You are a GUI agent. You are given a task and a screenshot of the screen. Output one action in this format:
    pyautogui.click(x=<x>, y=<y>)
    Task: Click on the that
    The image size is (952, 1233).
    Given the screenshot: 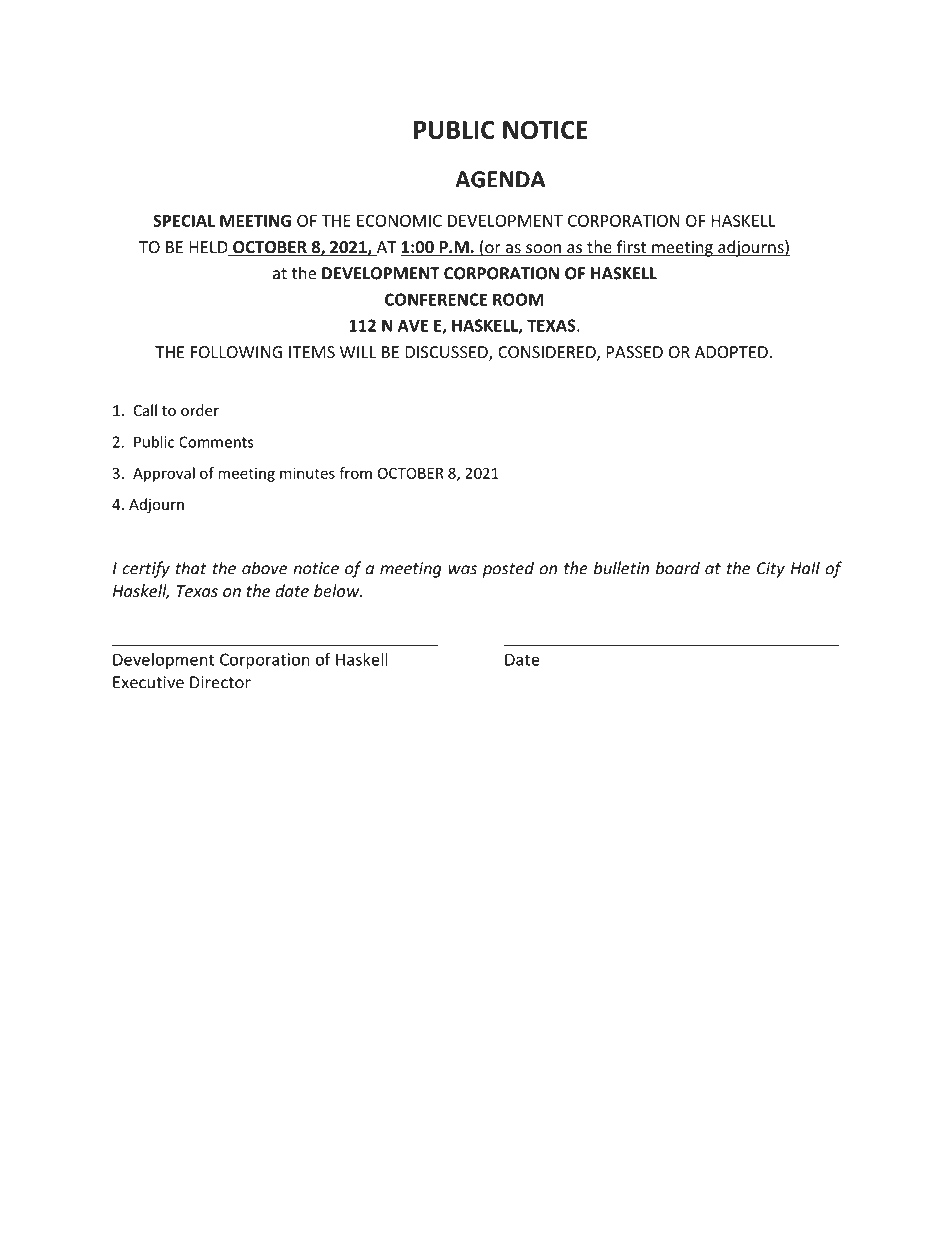 What is the action you would take?
    pyautogui.click(x=191, y=568)
